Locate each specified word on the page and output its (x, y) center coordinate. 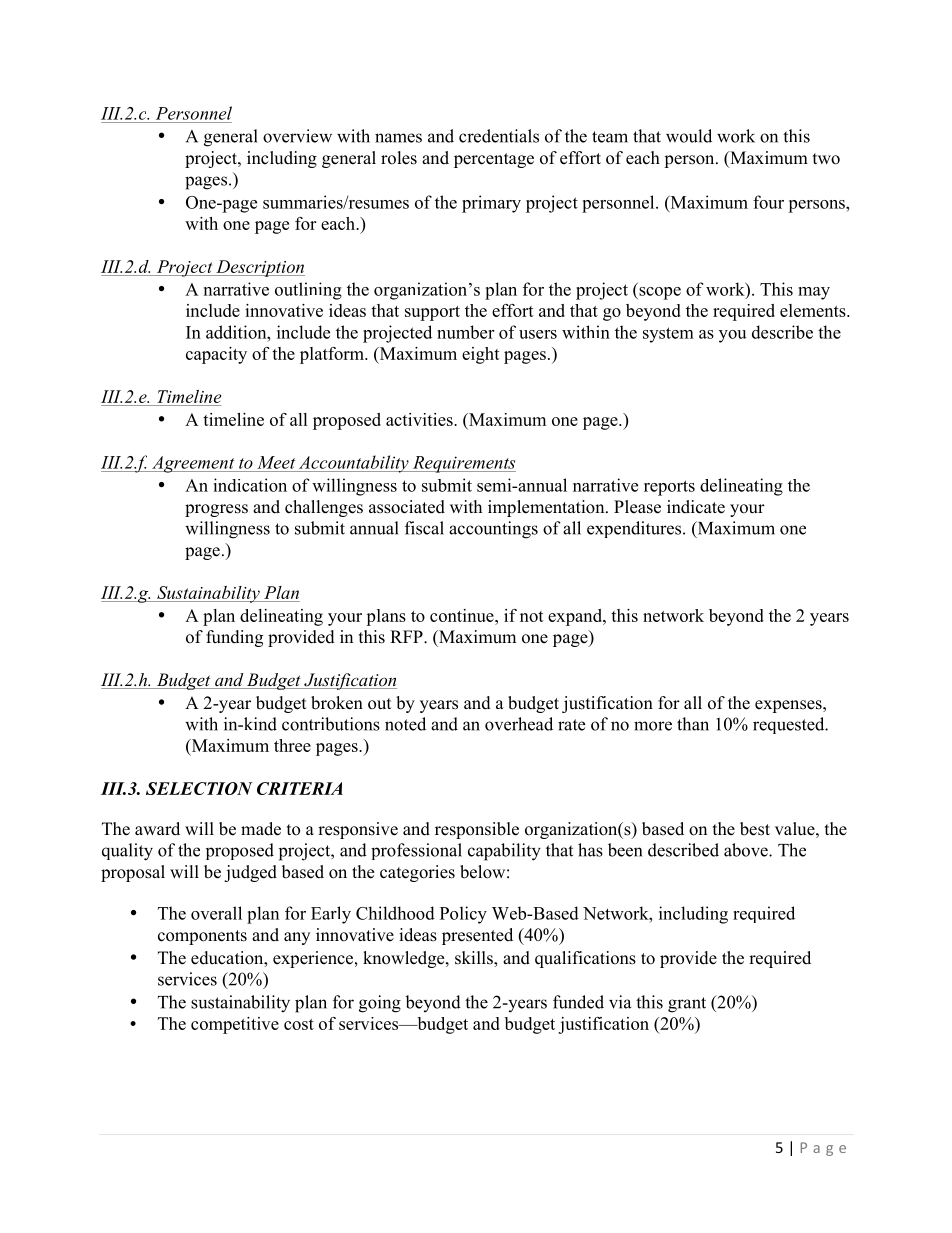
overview (297, 136)
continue (463, 615)
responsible (477, 830)
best (755, 829)
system (668, 335)
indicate (696, 507)
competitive (235, 1025)
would (689, 136)
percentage (494, 160)
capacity (216, 355)
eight (481, 355)
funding (234, 638)
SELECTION (199, 788)
